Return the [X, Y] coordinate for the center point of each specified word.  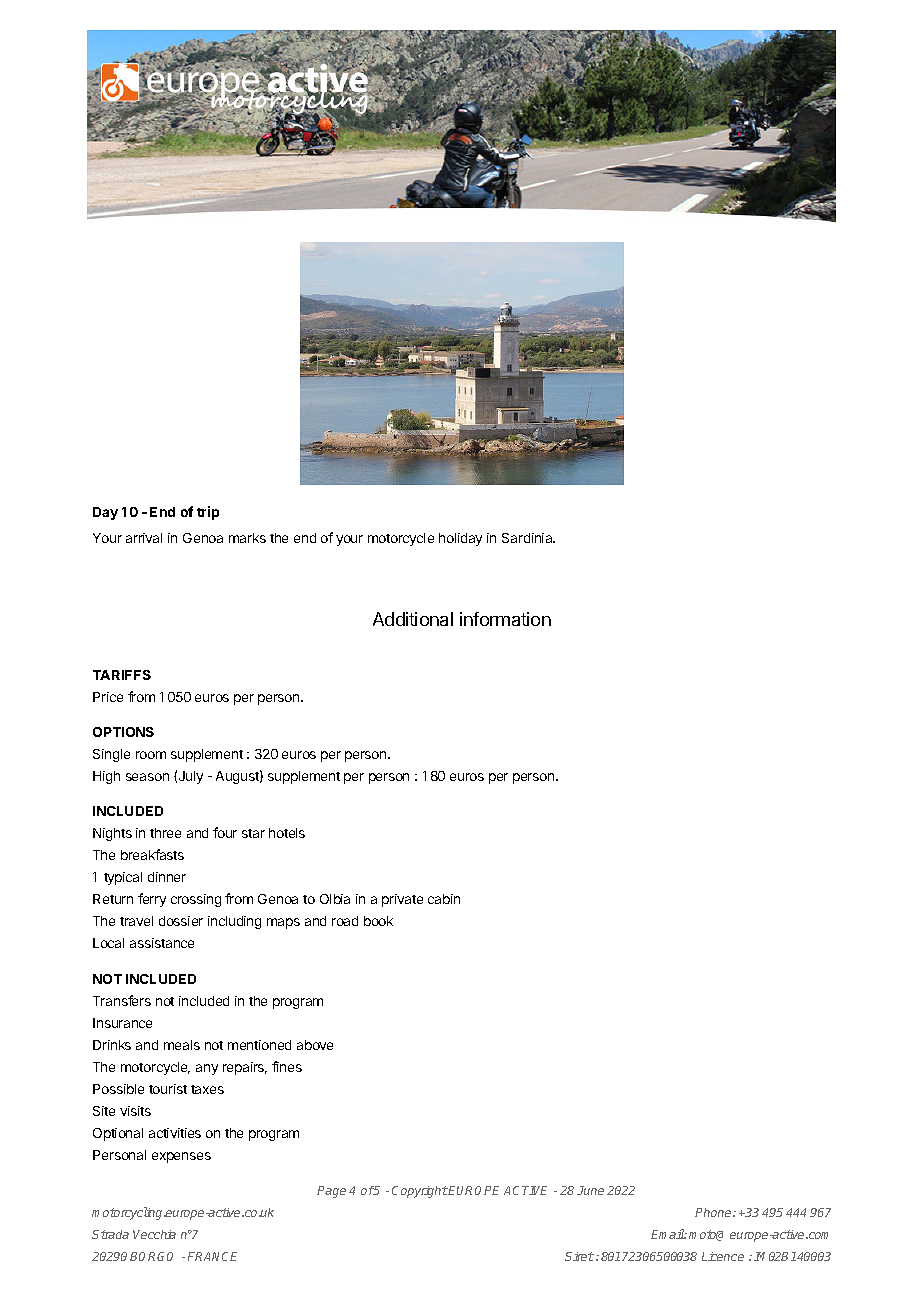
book [378, 921]
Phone [714, 1212]
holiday [460, 539]
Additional [413, 619]
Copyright [420, 1192]
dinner [167, 877]
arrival [144, 538]
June [590, 1190]
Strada [110, 1234]
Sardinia [528, 538]
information [505, 619]
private [402, 900]
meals [182, 1045]
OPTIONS [123, 732]
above [315, 1045]
